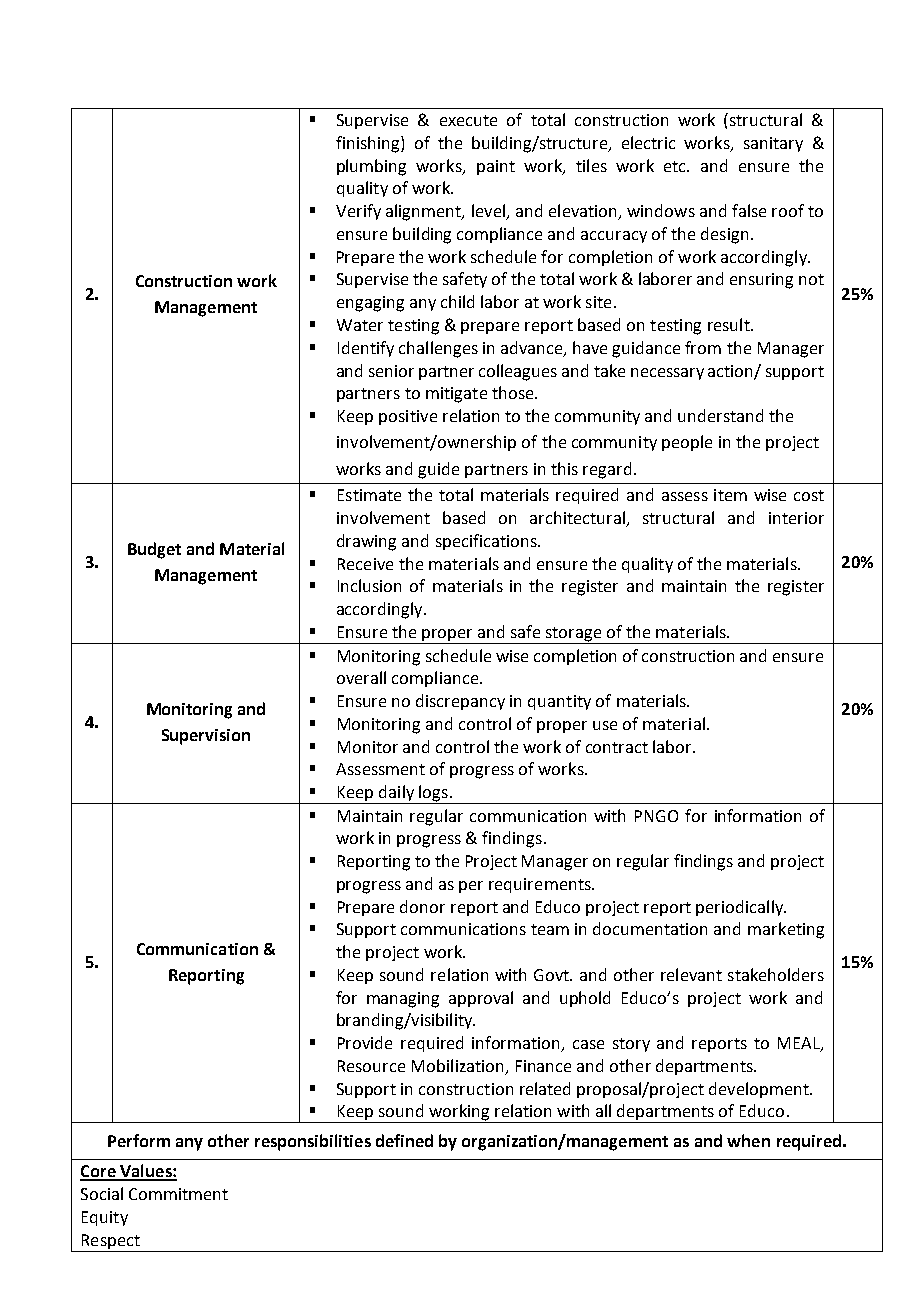 The image size is (924, 1308). I want to click on finishing, so click(369, 144).
